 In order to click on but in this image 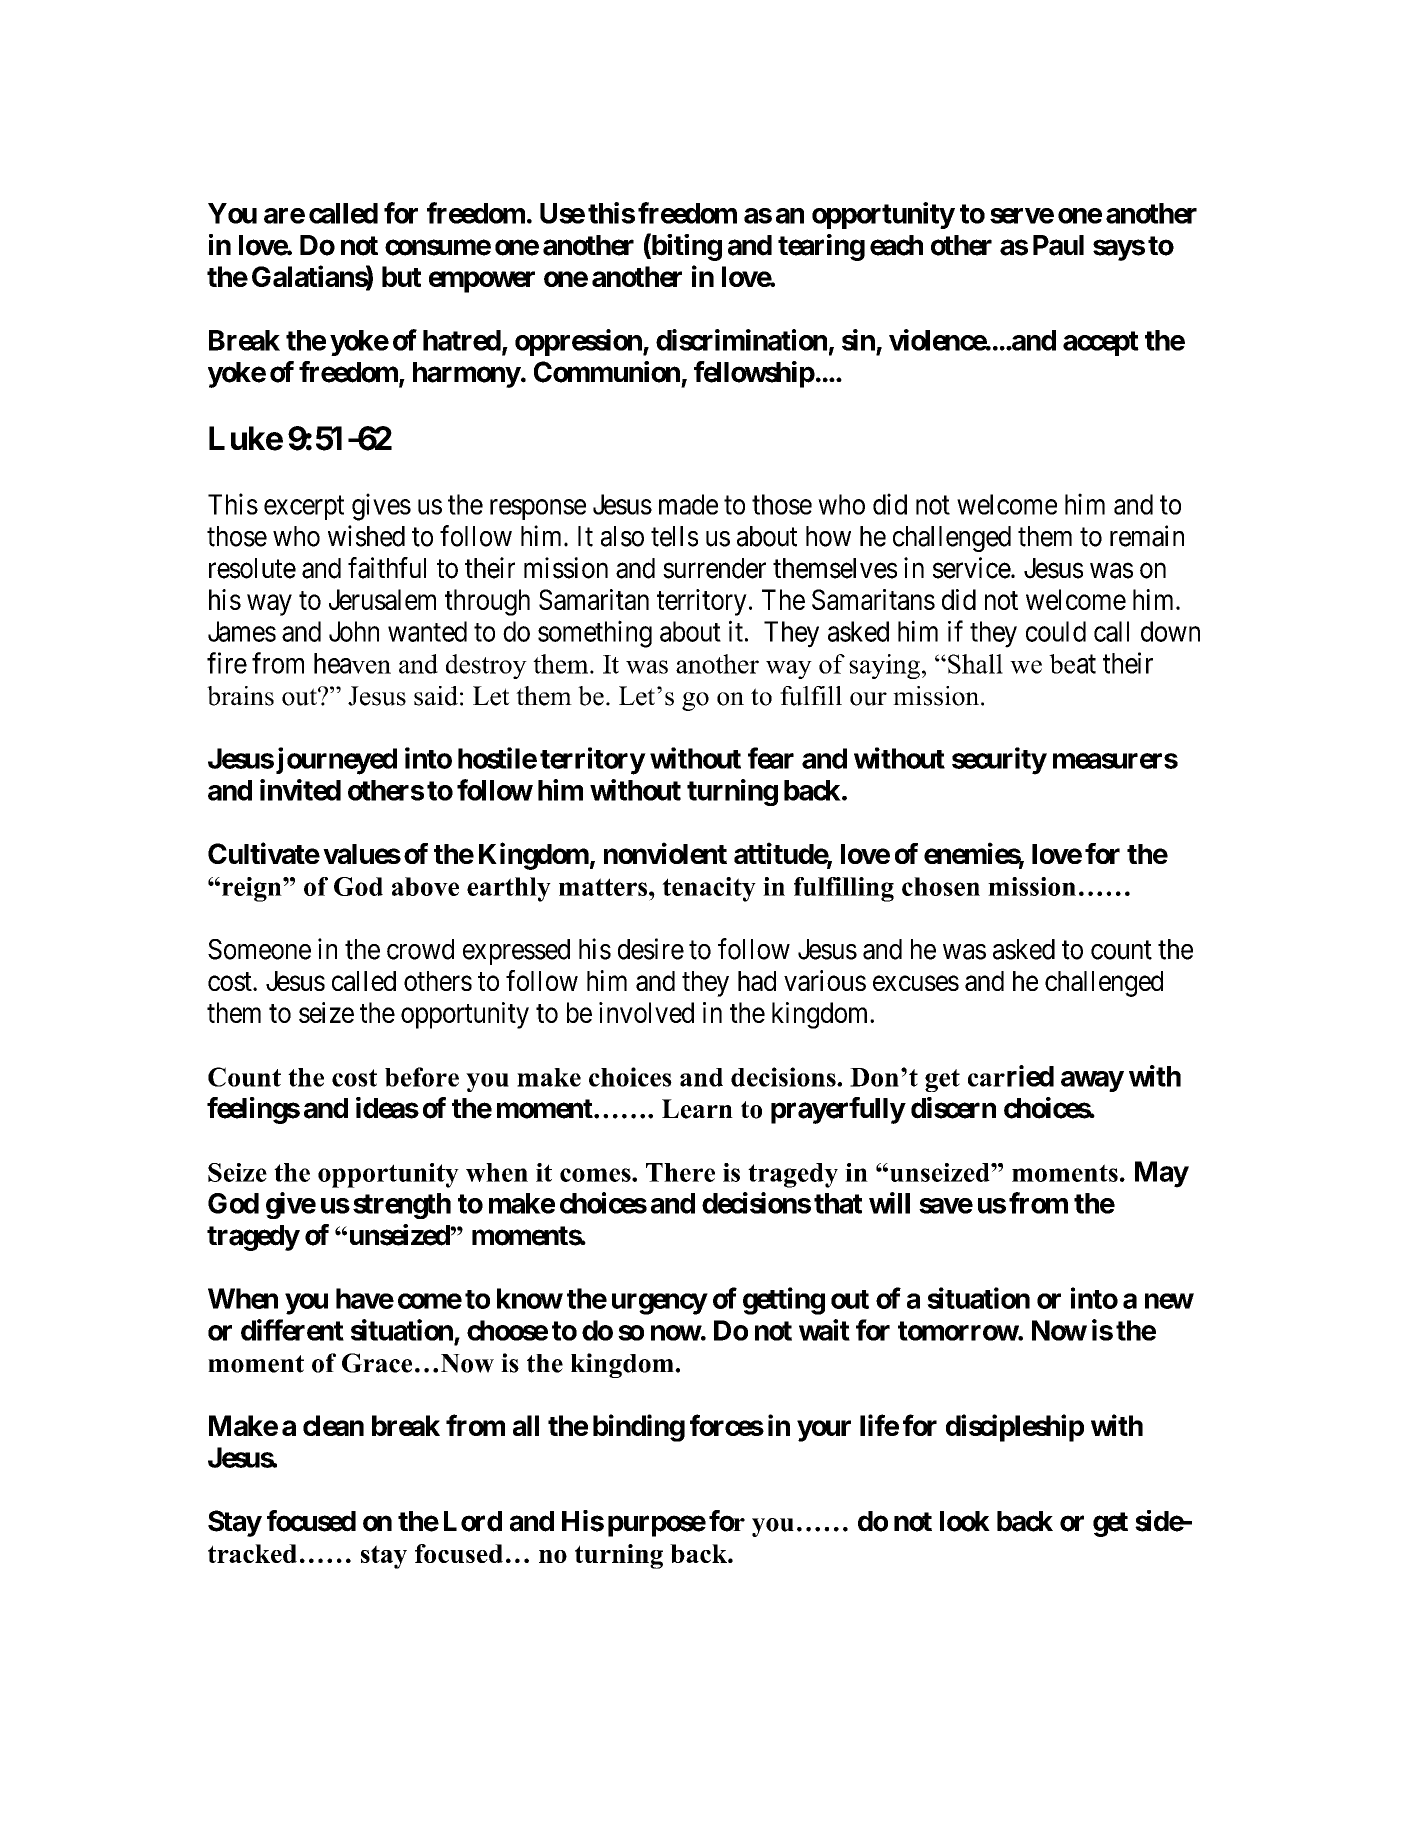, I will do `click(401, 276)`.
